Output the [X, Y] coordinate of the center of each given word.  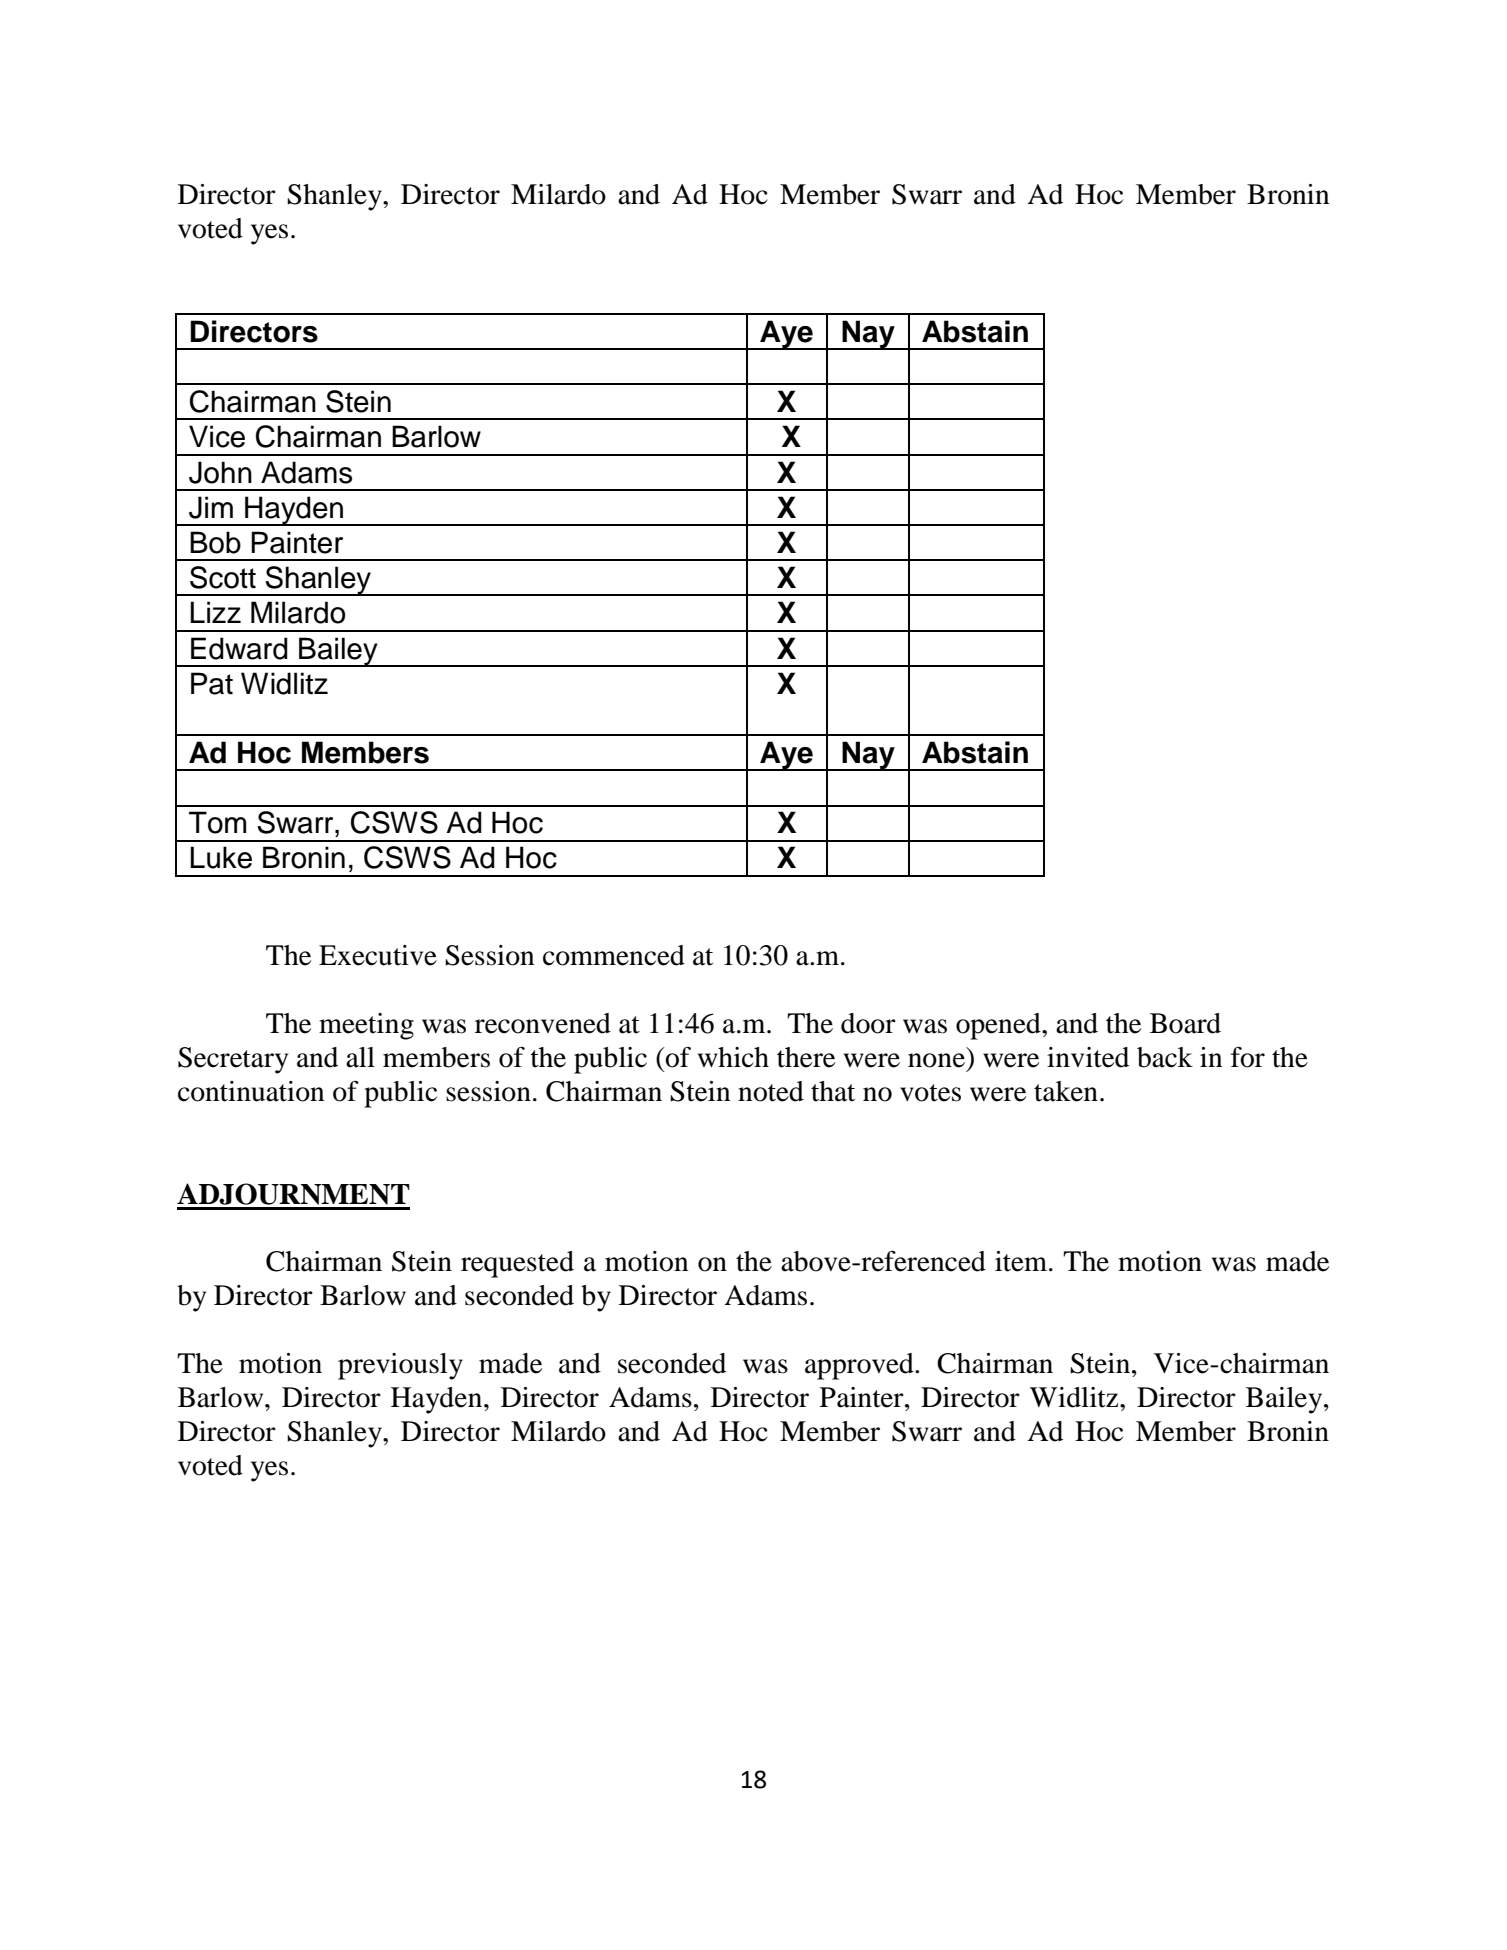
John [220, 472]
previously [400, 1366]
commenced [614, 955]
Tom [217, 822]
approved [860, 1366]
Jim [211, 507]
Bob [215, 542]
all [360, 1057]
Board [1185, 1023]
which [733, 1057]
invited [1088, 1057]
